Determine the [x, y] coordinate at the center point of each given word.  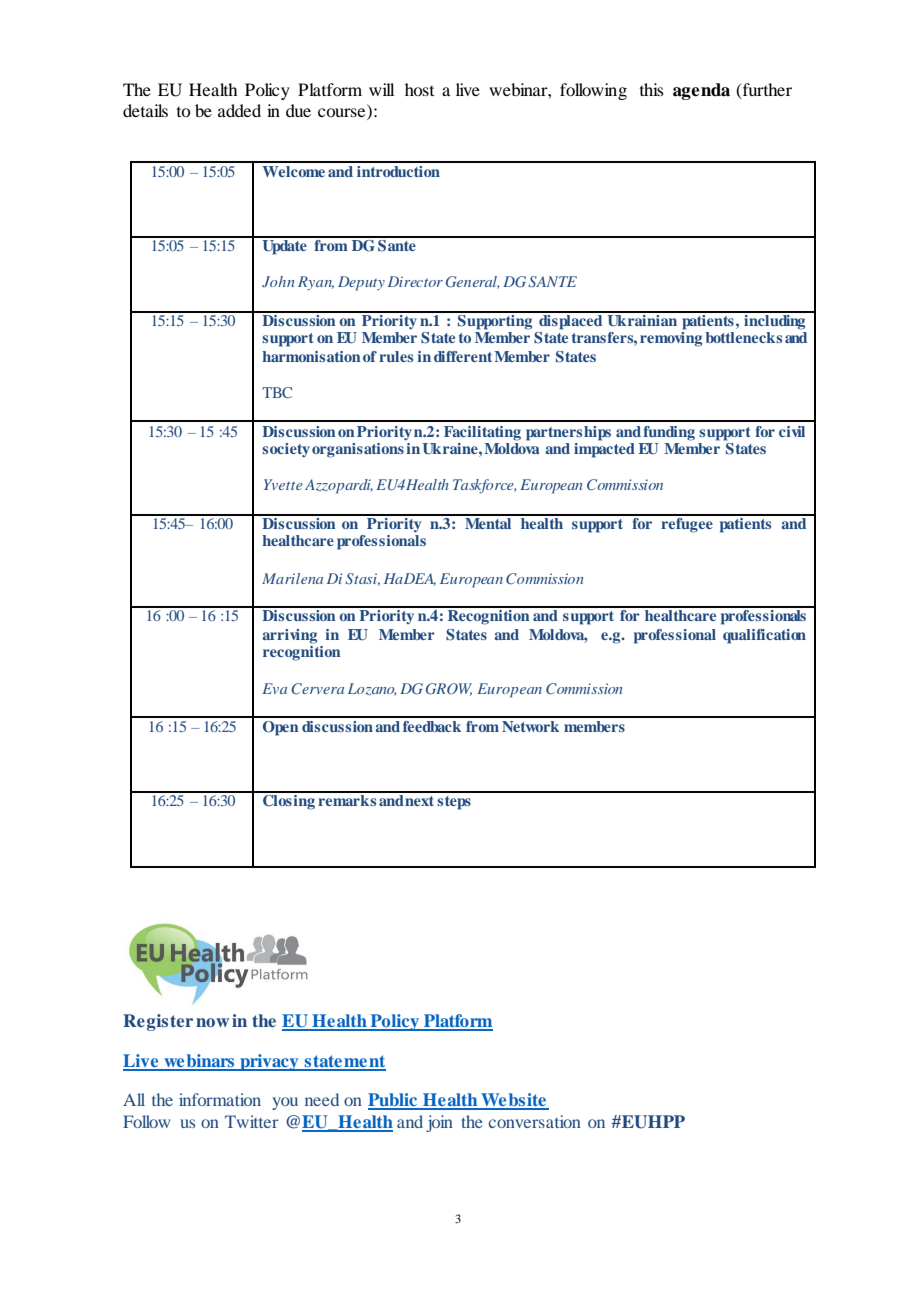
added [239, 110]
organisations [358, 450]
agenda [701, 91]
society [286, 450]
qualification [764, 636]
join [439, 1123]
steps [454, 803]
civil [792, 431]
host [419, 89]
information [220, 1099]
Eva [274, 688]
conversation [535, 1121]
